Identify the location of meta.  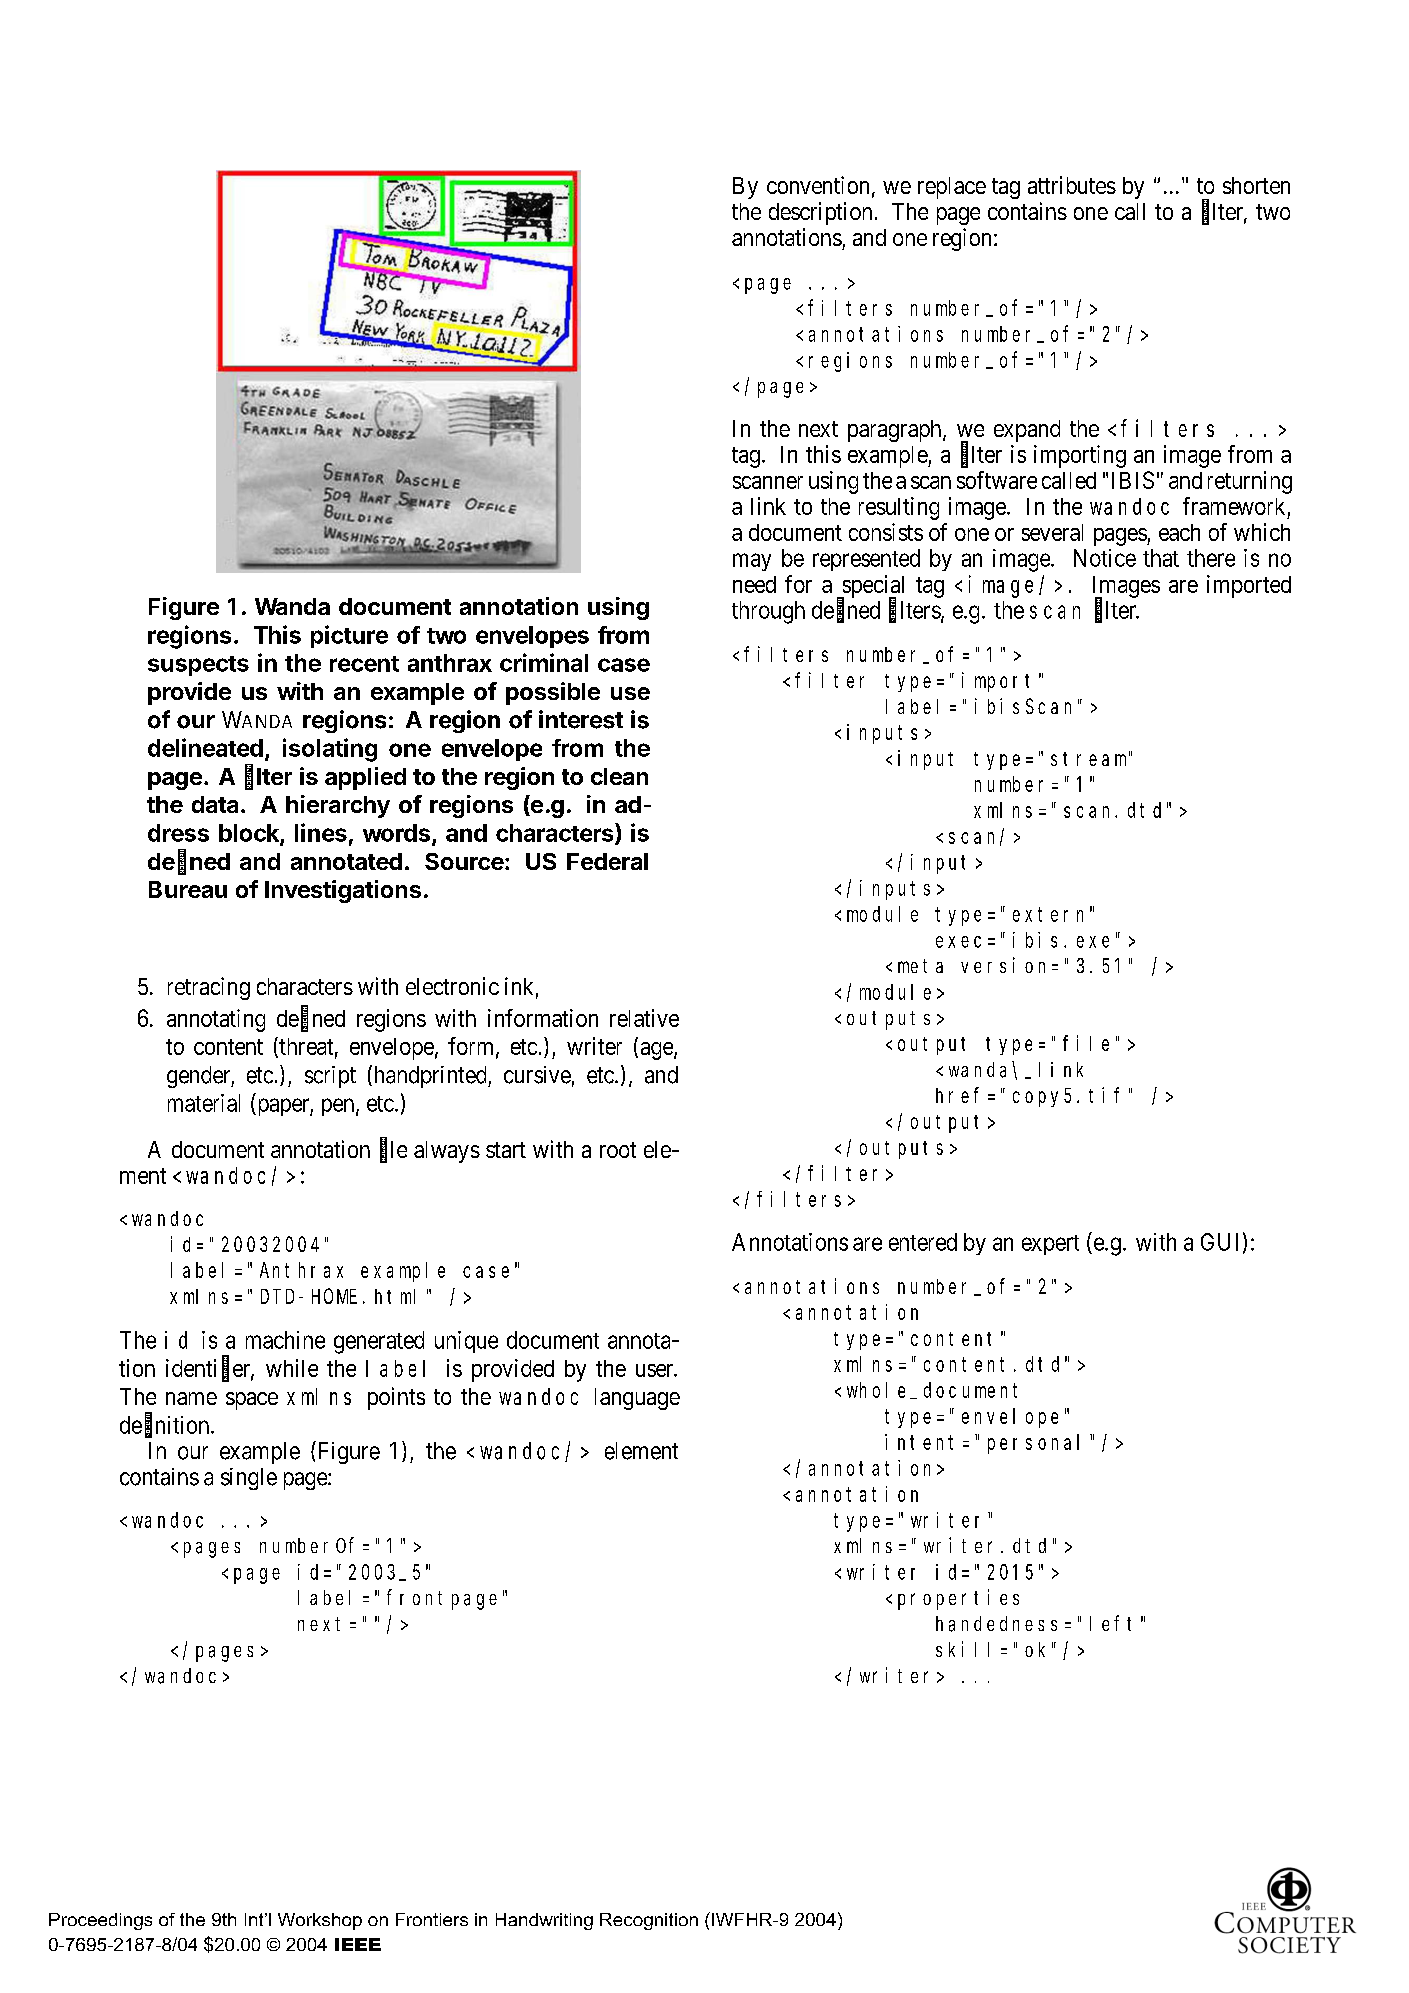
(920, 966).
